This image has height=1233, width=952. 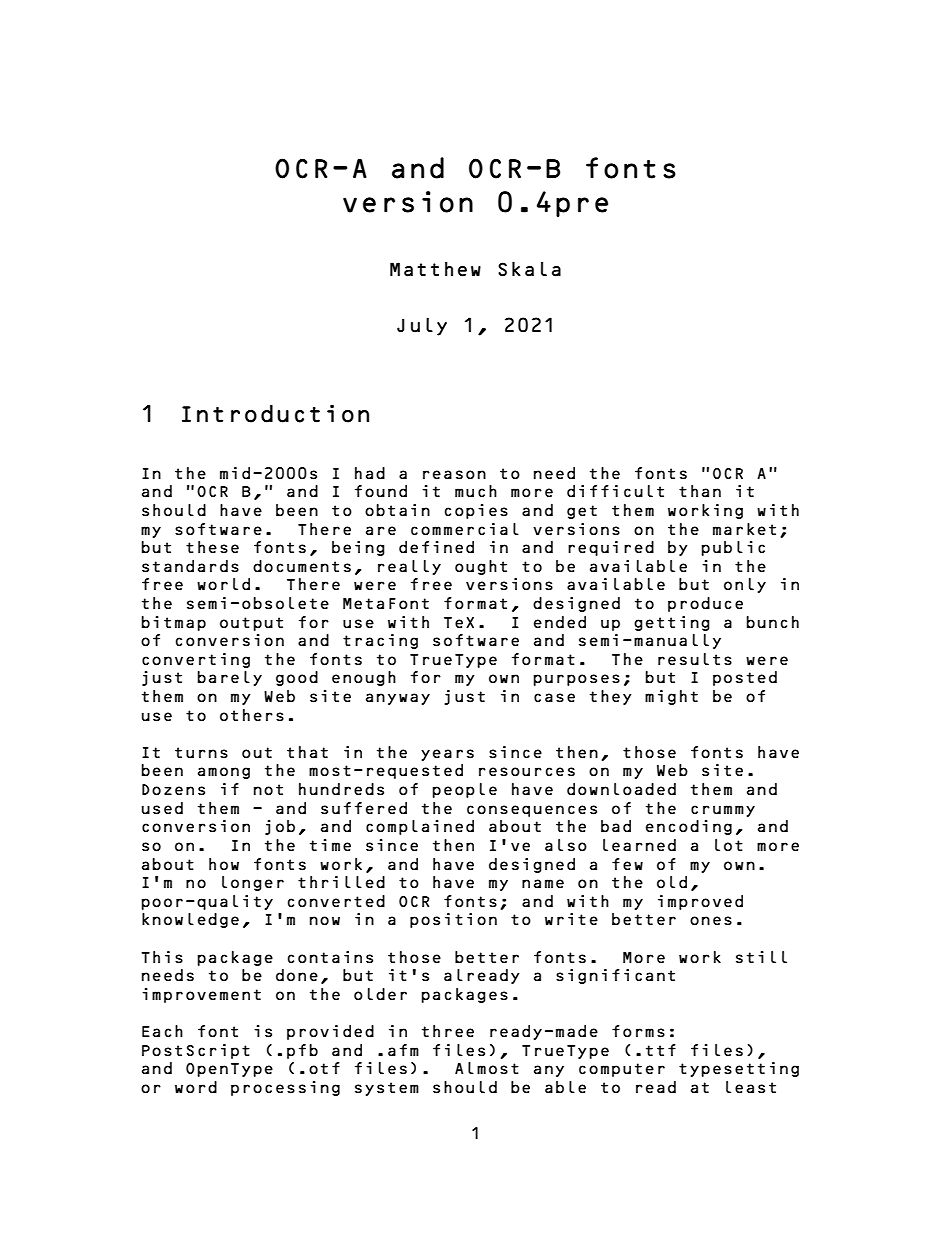 I want to click on word, so click(x=196, y=1087).
